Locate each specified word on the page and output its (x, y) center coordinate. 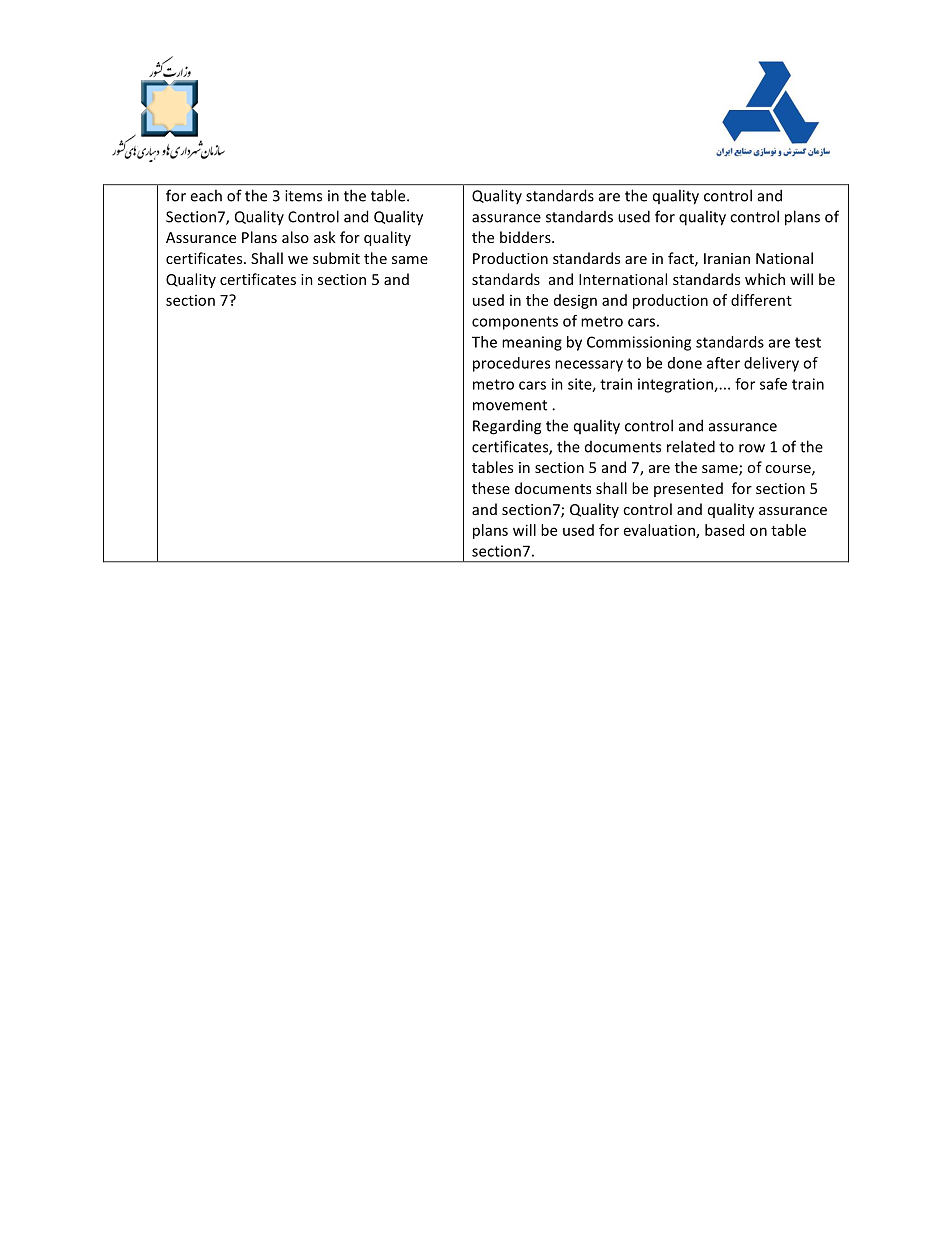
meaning (532, 343)
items (303, 196)
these (491, 488)
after (723, 363)
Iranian (727, 258)
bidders (526, 237)
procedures (511, 364)
